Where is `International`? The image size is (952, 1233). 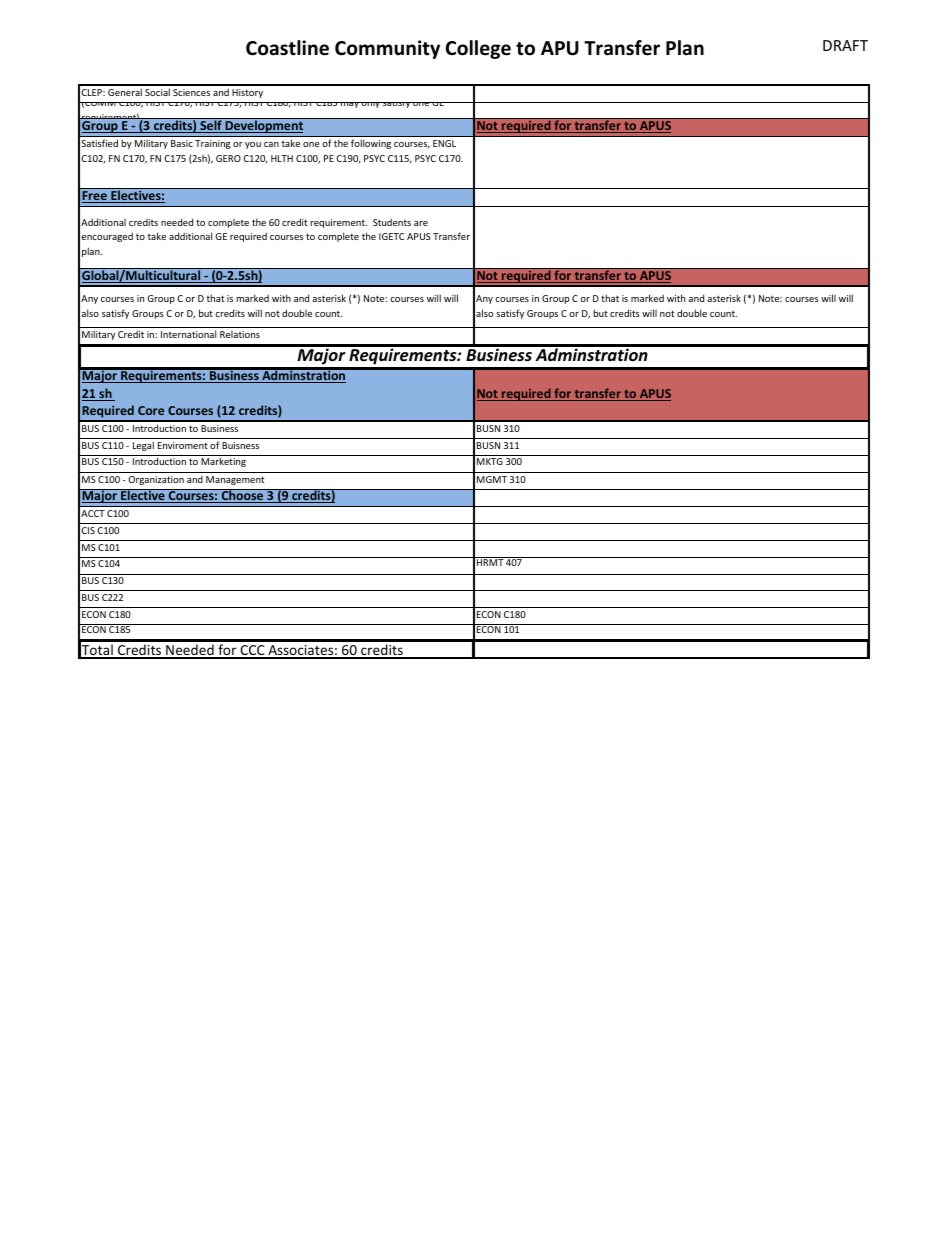
International is located at coordinates (188, 334).
